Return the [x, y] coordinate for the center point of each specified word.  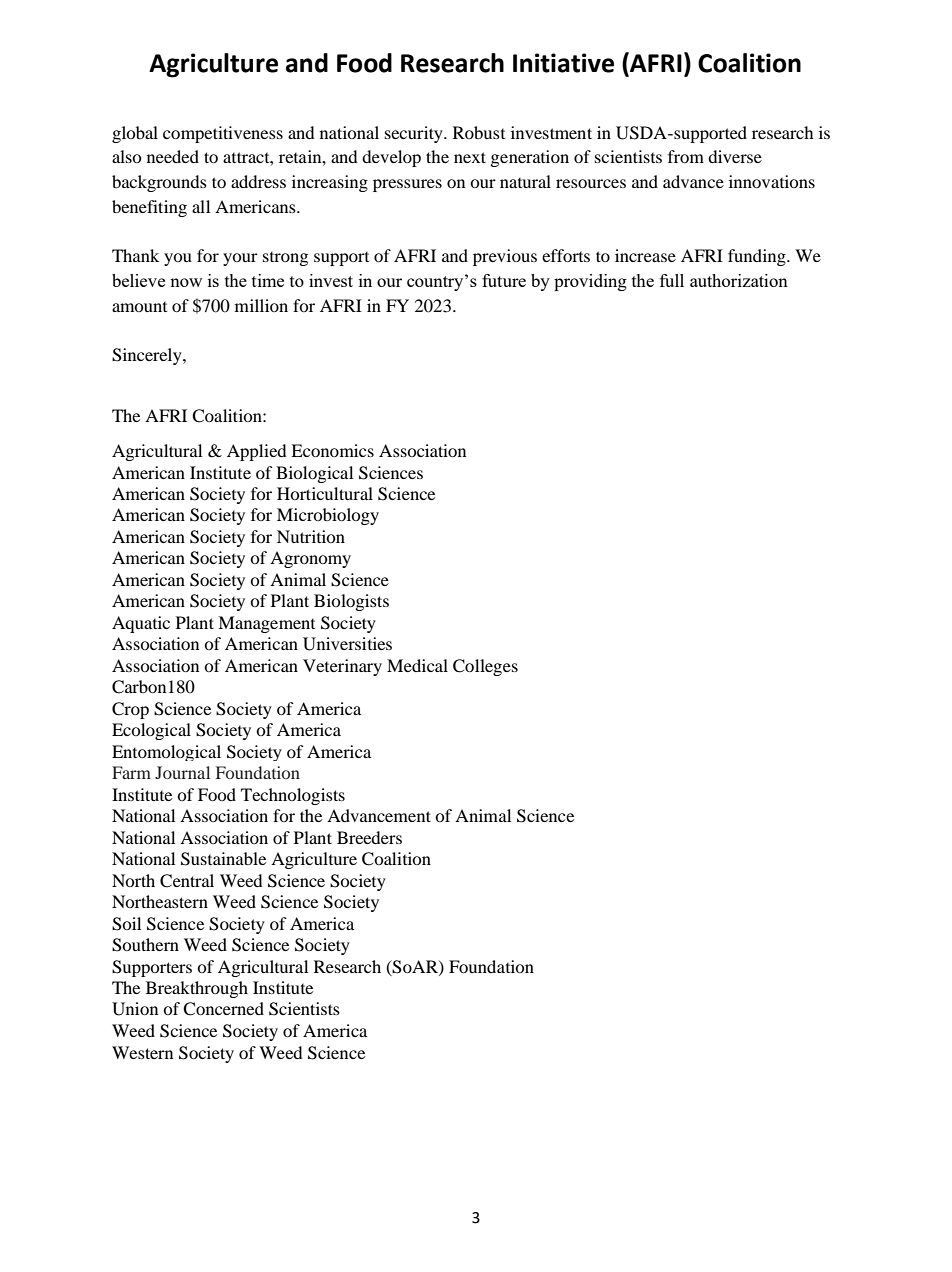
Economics [332, 450]
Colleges [485, 667]
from [686, 156]
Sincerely [148, 356]
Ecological [151, 731]
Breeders [369, 837]
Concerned [223, 1009]
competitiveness [223, 134]
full [672, 280]
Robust [479, 132]
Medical [417, 665]
